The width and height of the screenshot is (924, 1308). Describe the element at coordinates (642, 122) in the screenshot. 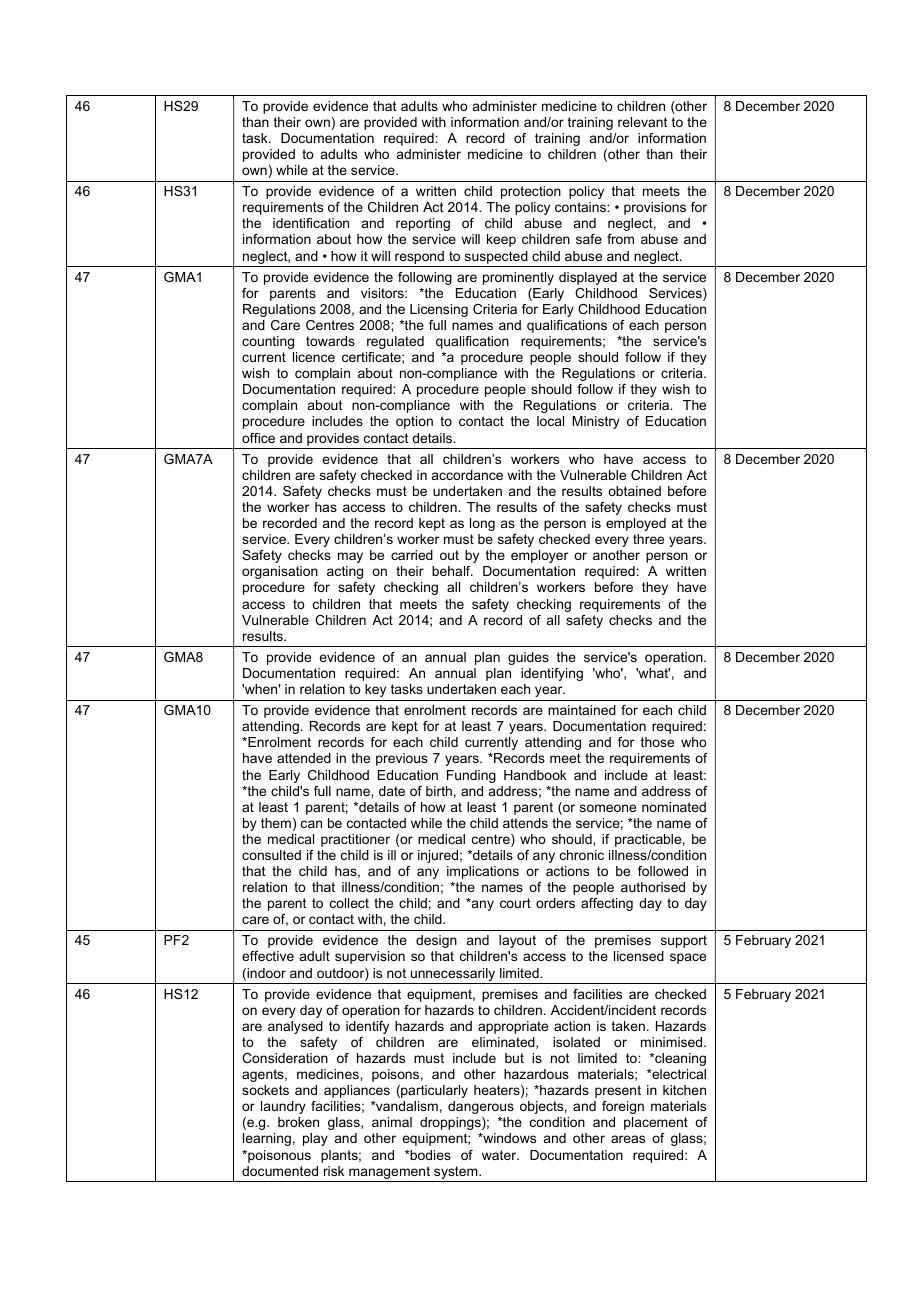

I see `relevant` at that location.
